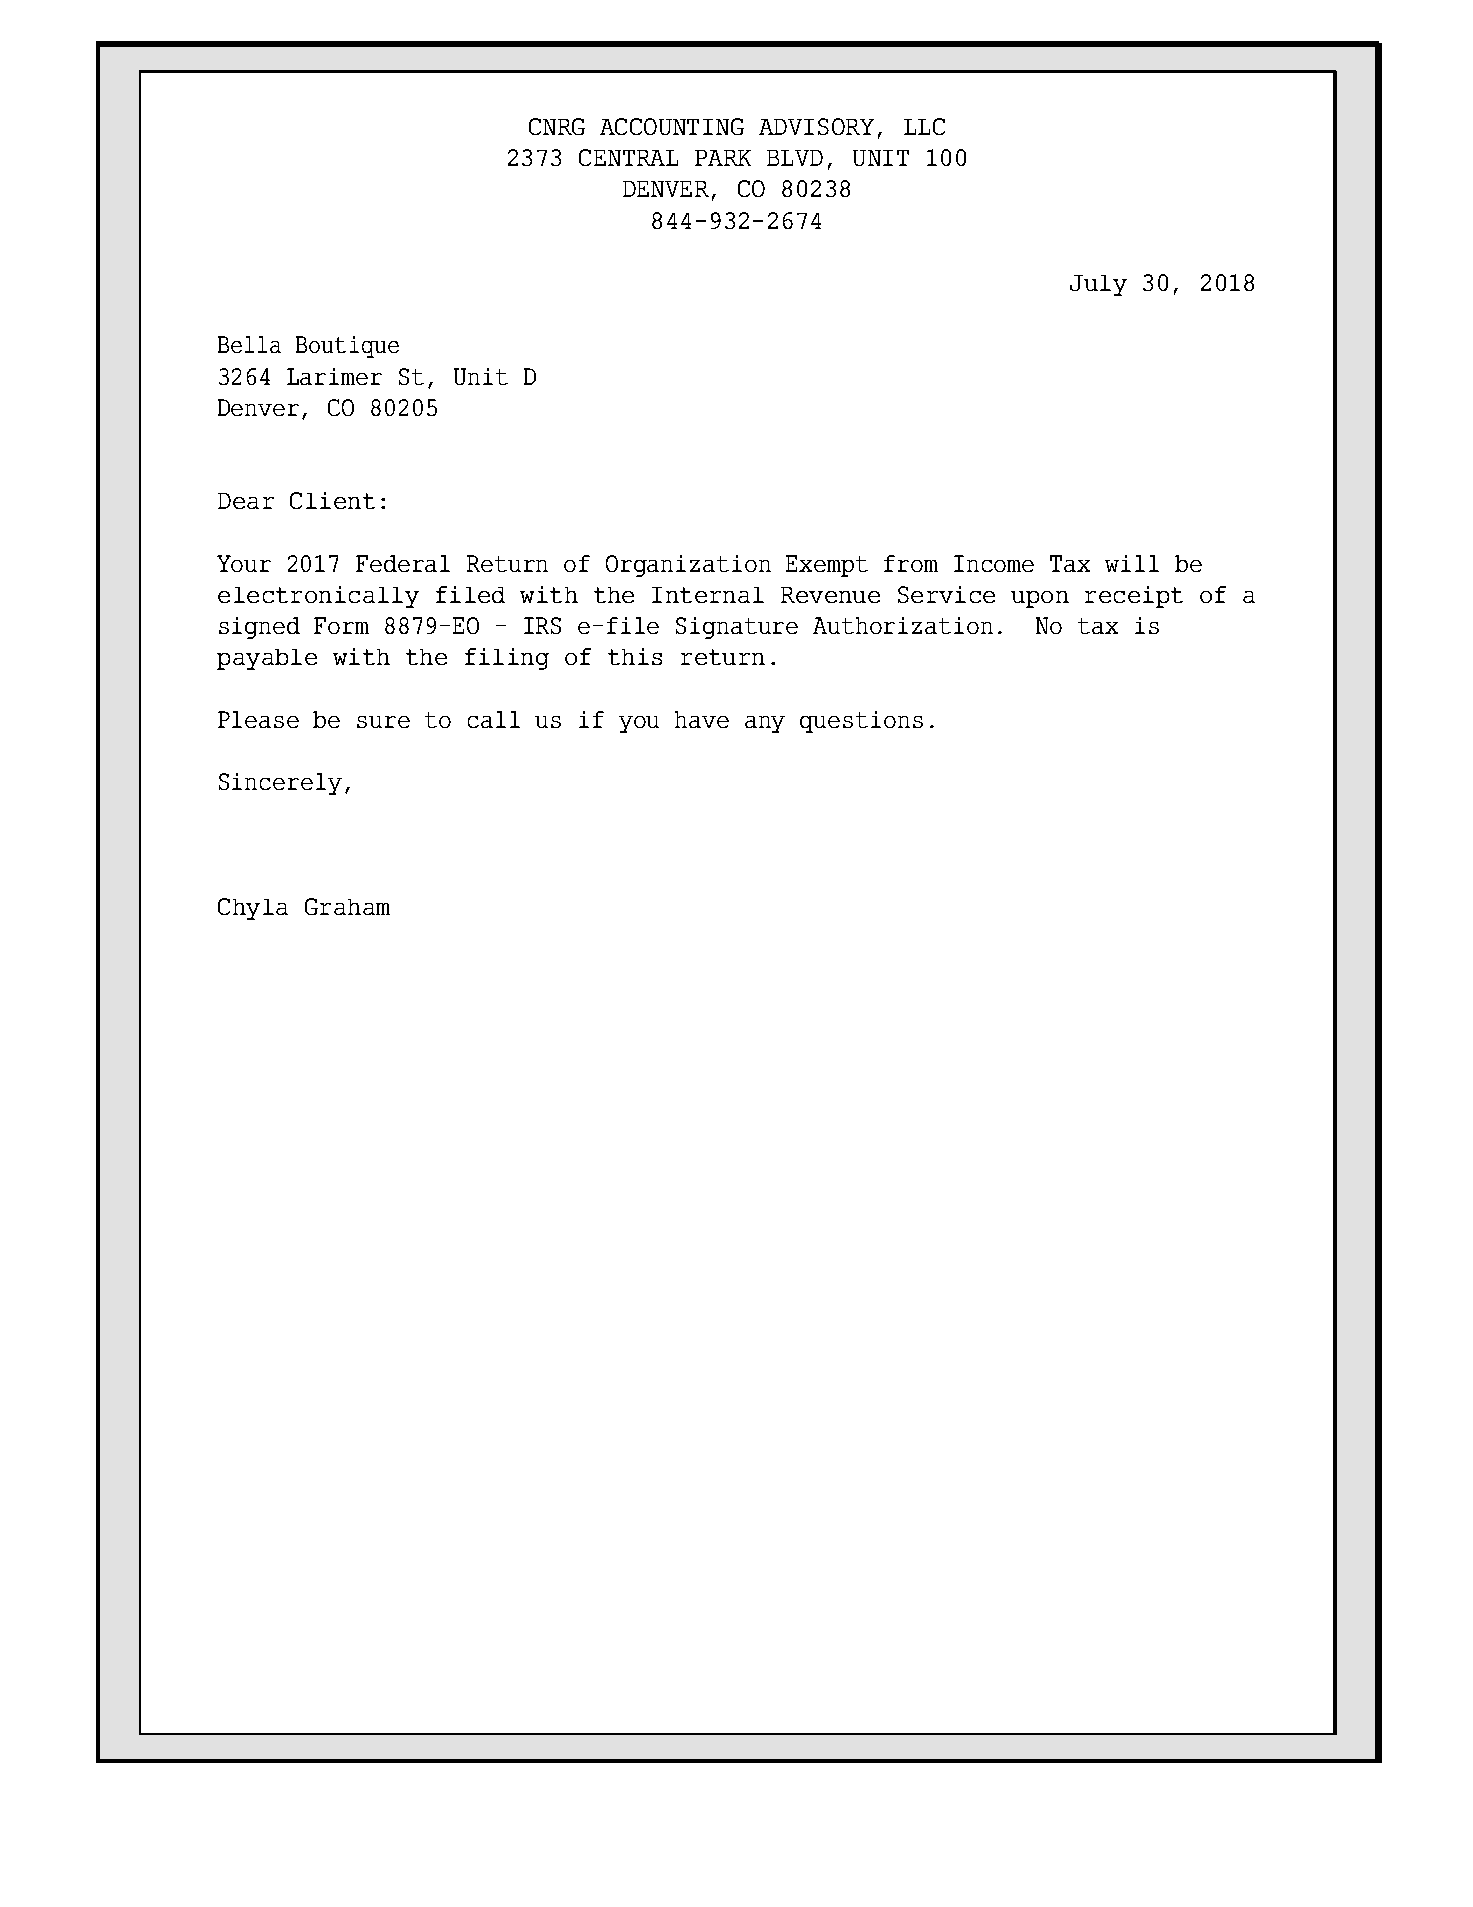  I want to click on Client, so click(332, 500).
